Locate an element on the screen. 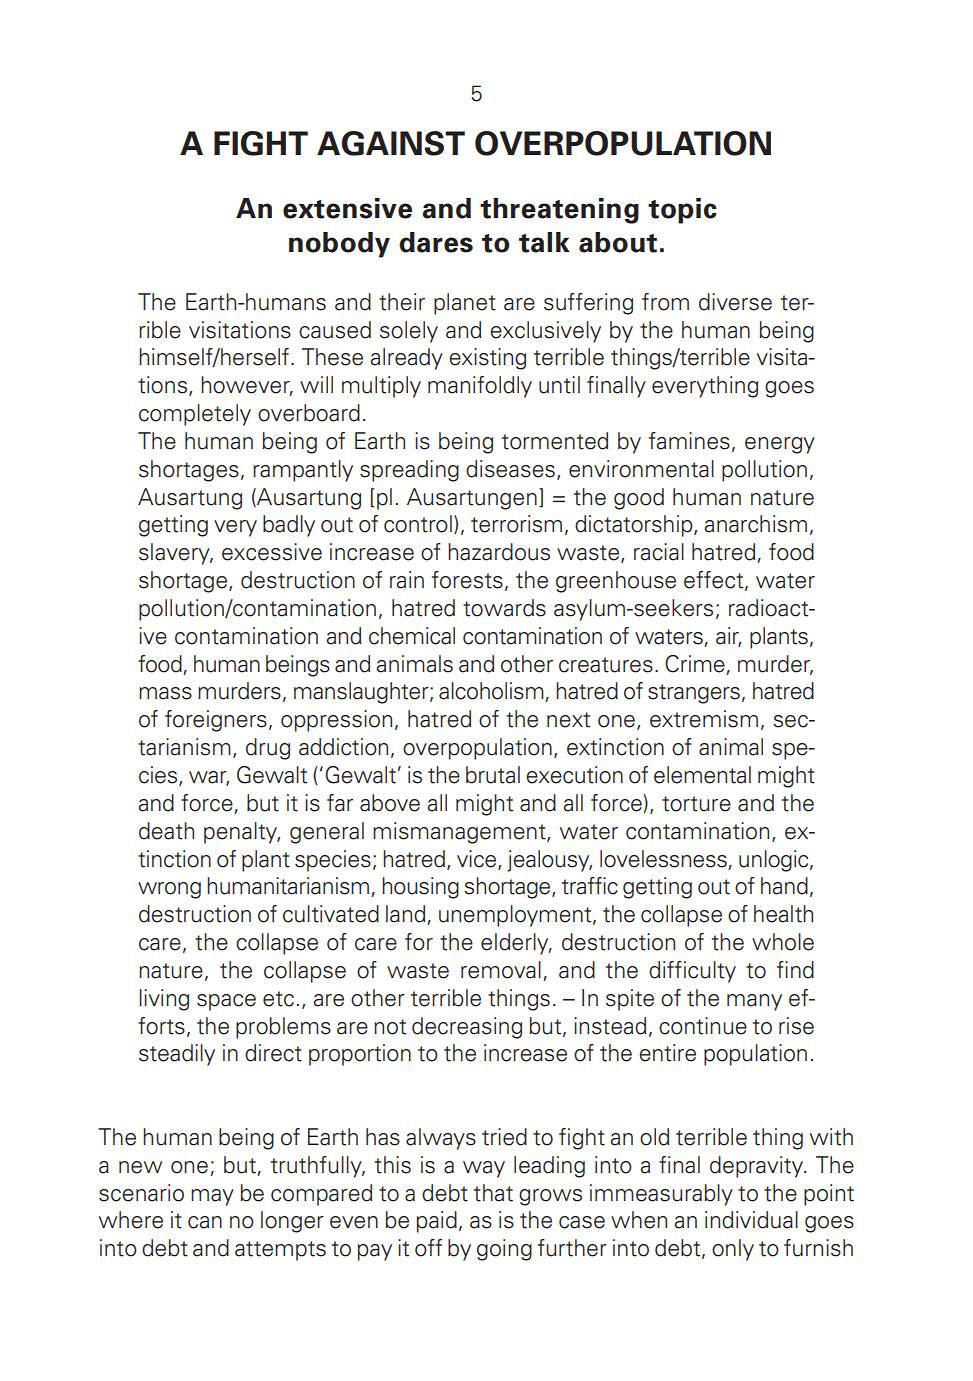 This screenshot has height=1381, width=973. can is located at coordinates (205, 1222).
